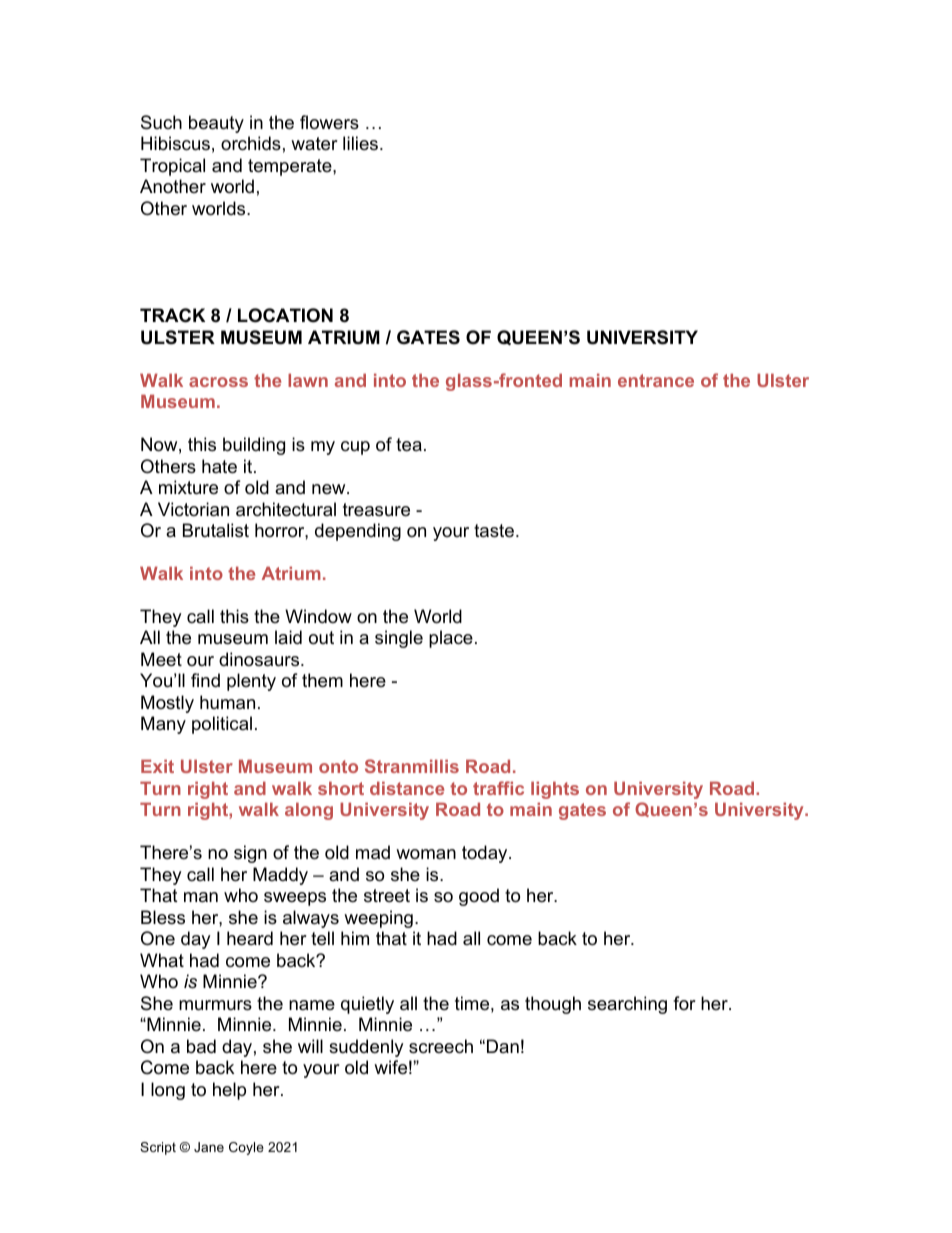 The image size is (952, 1233). I want to click on searching, so click(627, 1005).
